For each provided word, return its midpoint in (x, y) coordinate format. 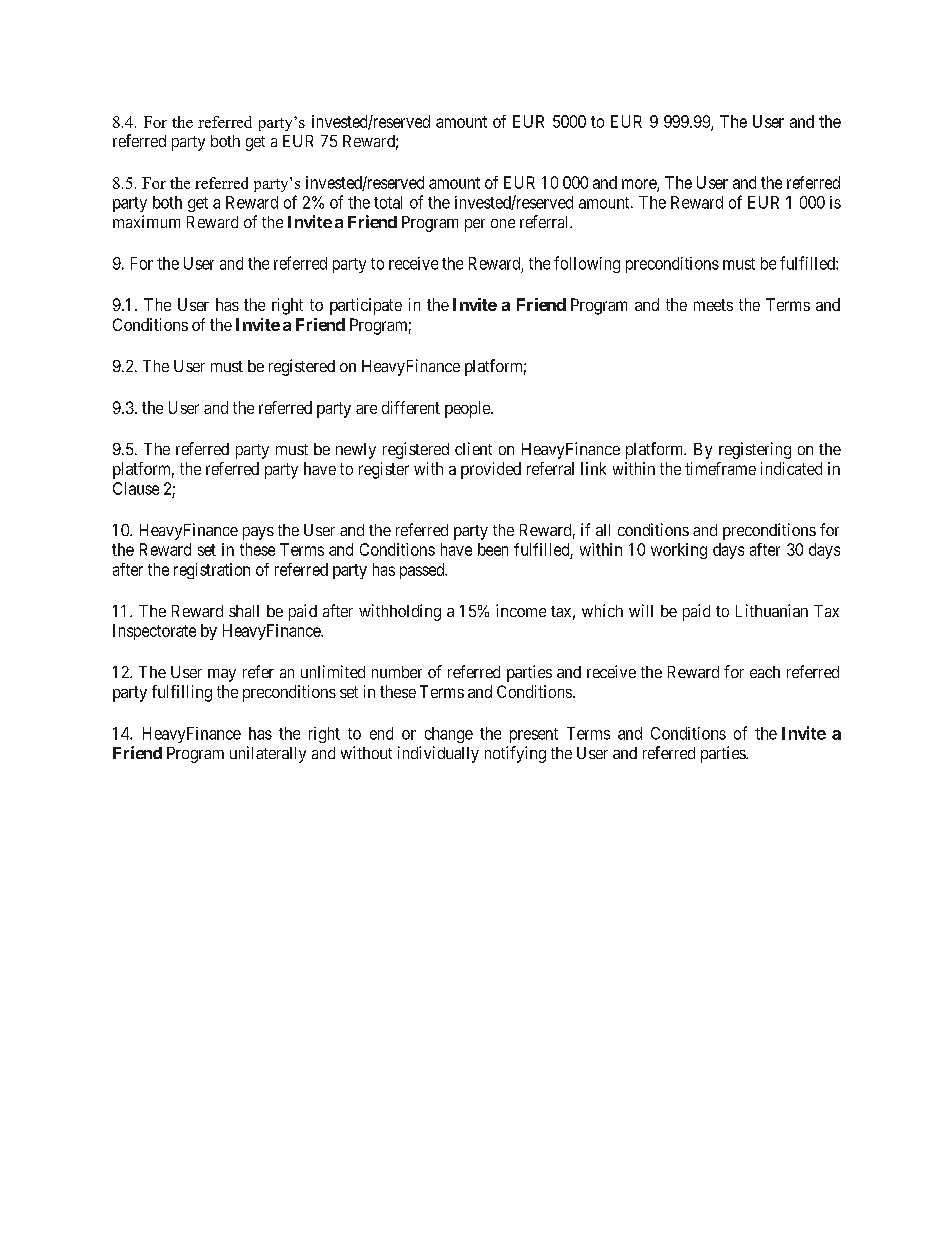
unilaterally (268, 754)
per (475, 225)
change (449, 735)
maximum (146, 221)
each (765, 672)
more (640, 185)
